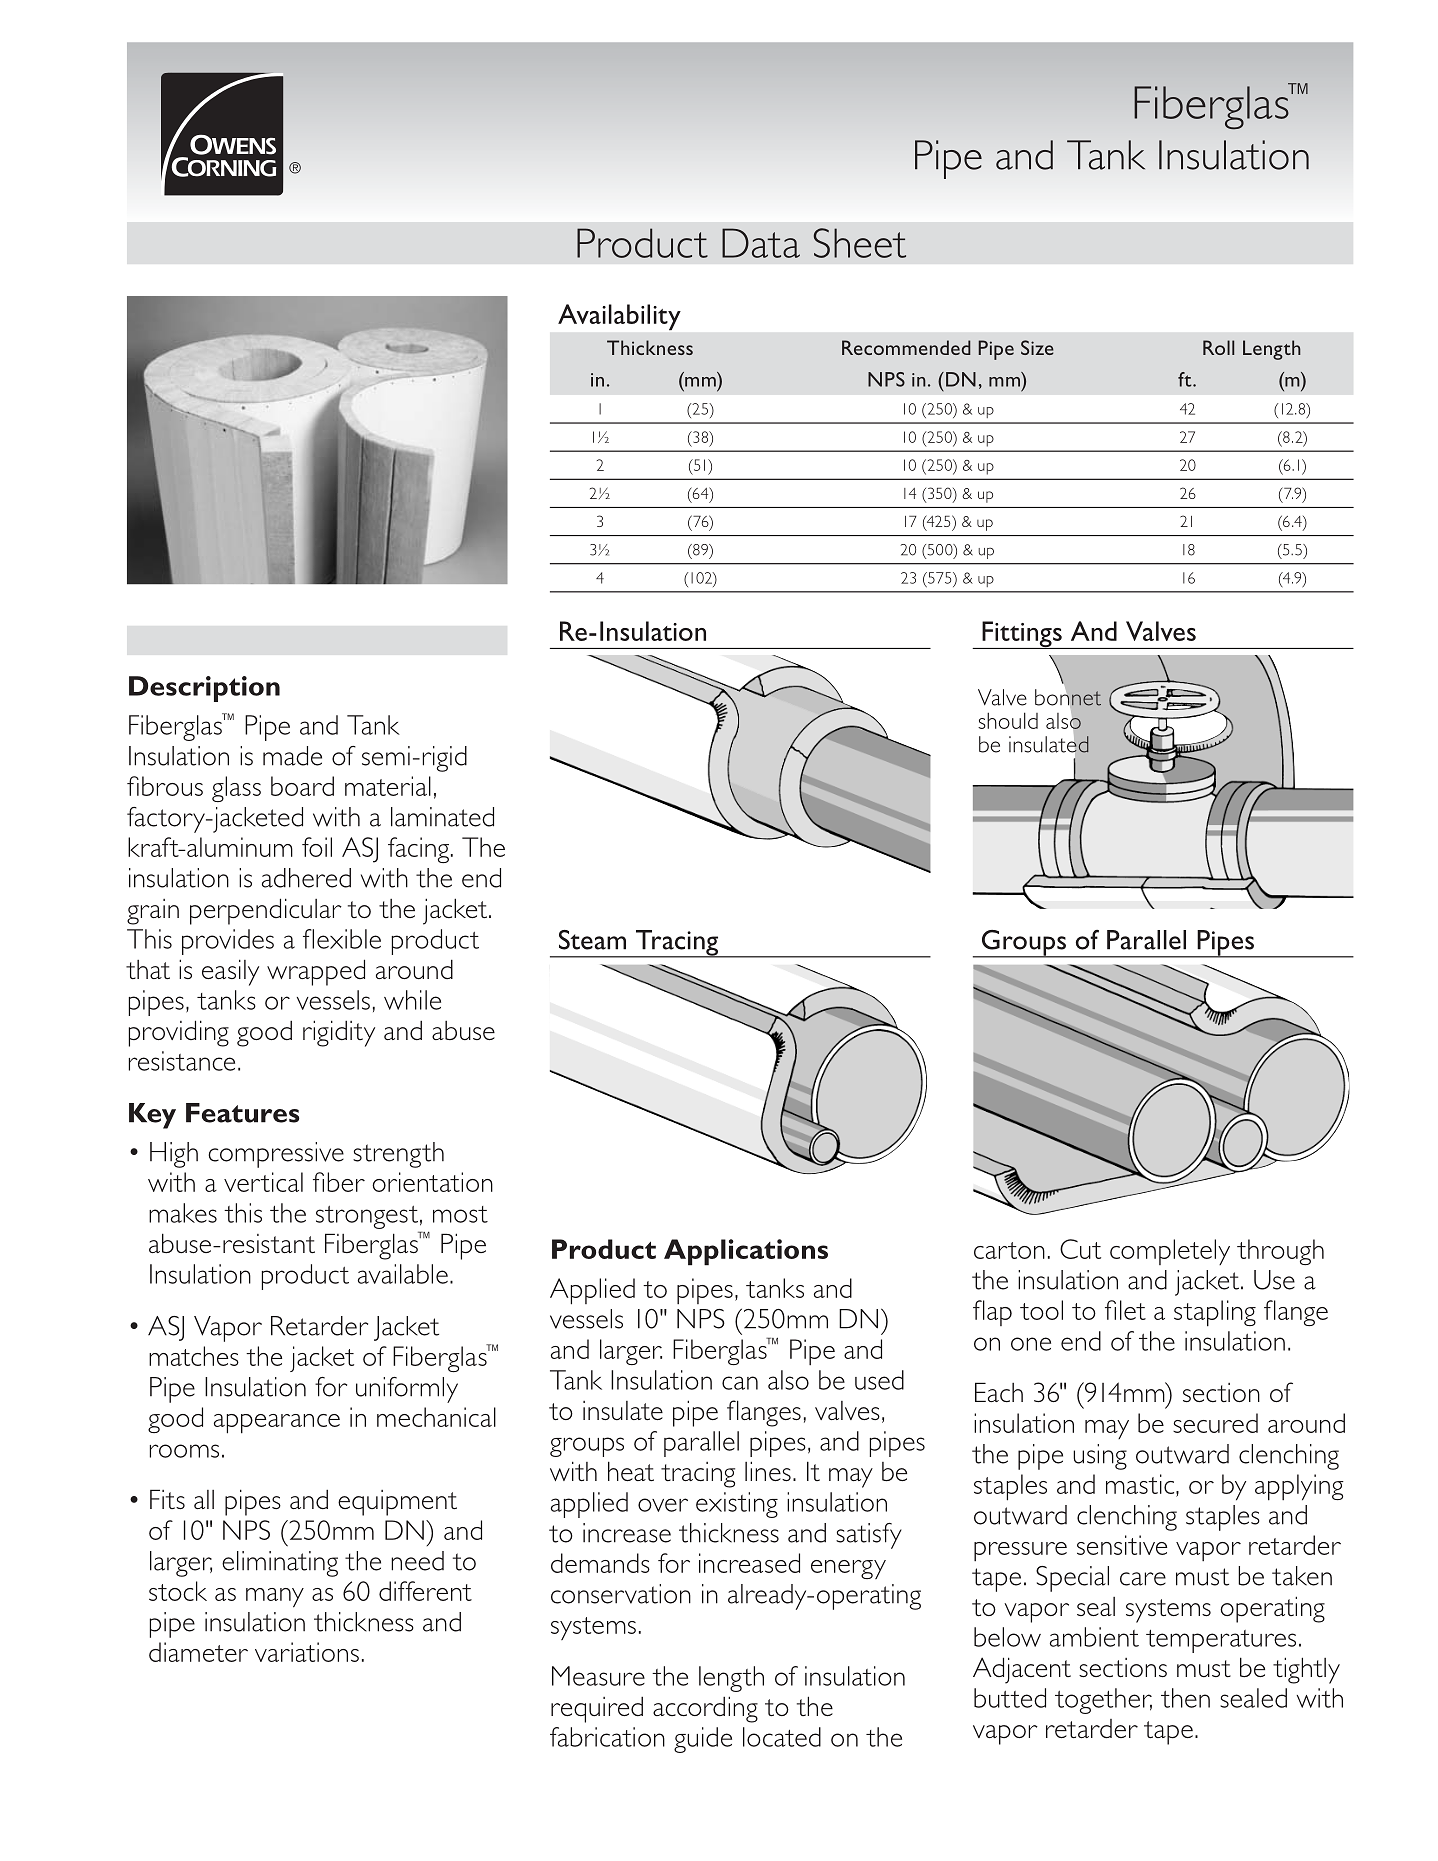 Image resolution: width=1438 pixels, height=1861 pixels. What do you see at coordinates (1218, 347) in the document?
I see `Roll` at bounding box center [1218, 347].
